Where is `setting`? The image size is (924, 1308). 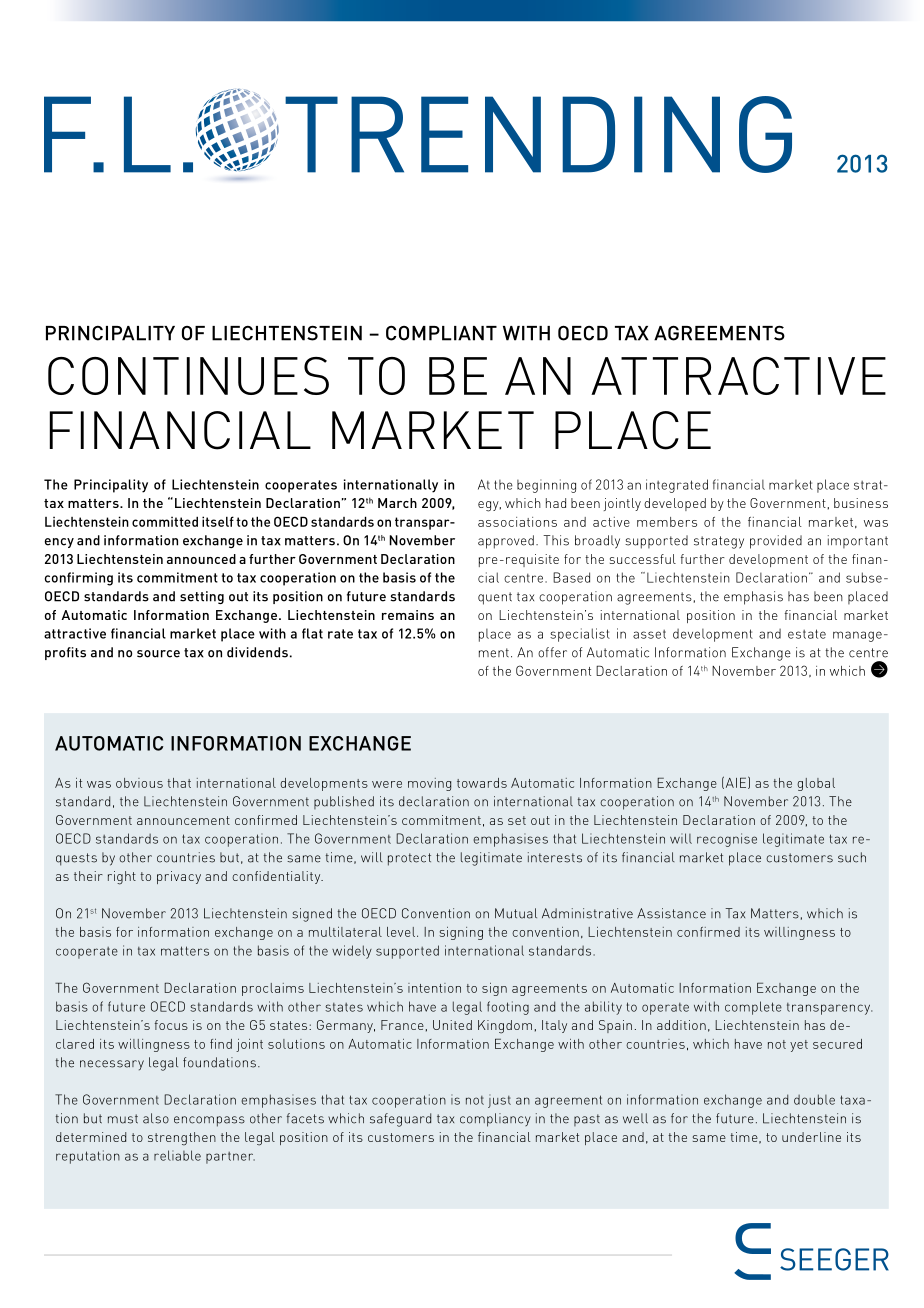 setting is located at coordinates (202, 597).
